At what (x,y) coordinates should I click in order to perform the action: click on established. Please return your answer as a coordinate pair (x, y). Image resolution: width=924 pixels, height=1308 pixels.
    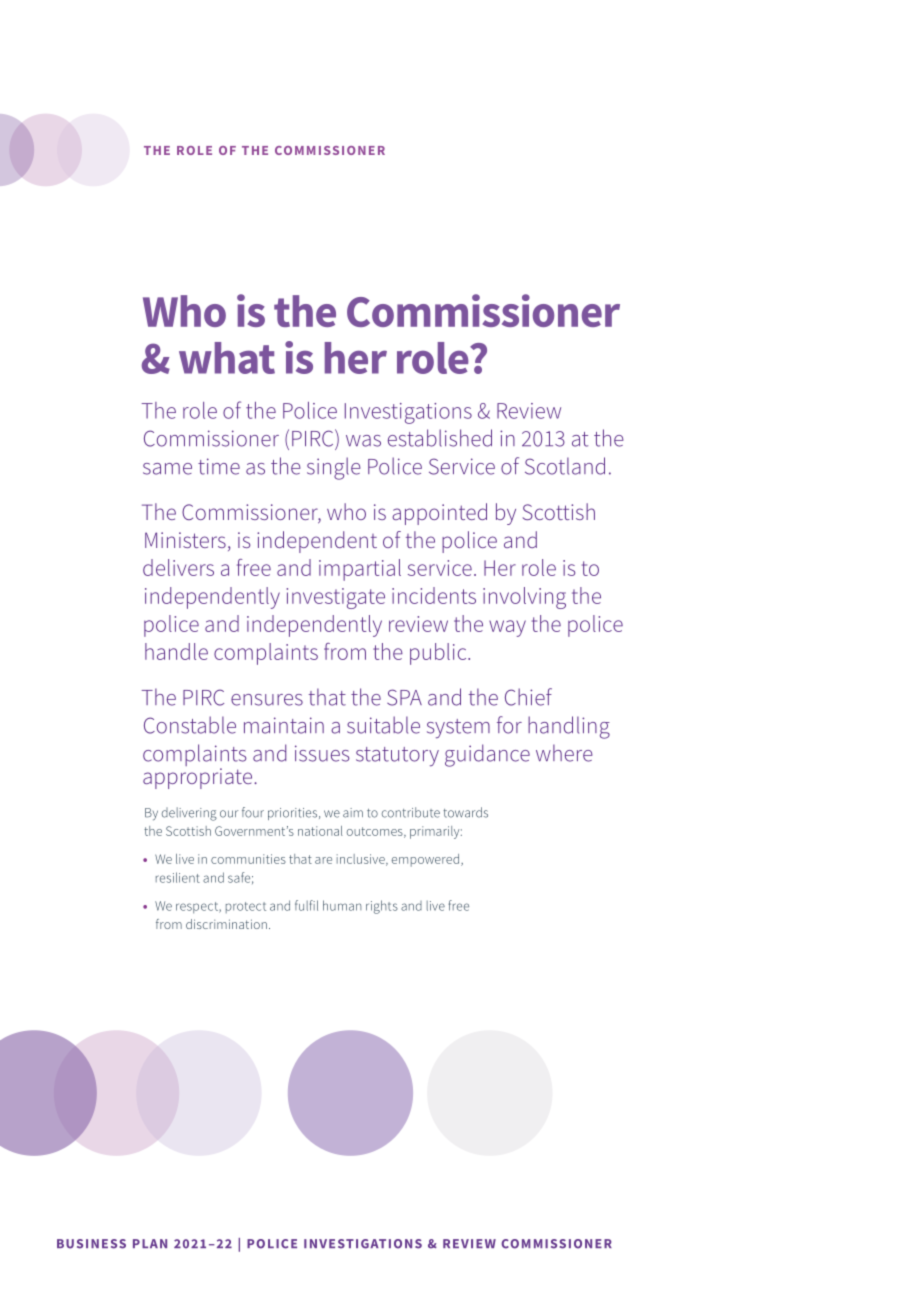
    Looking at the image, I should click on (440, 438).
